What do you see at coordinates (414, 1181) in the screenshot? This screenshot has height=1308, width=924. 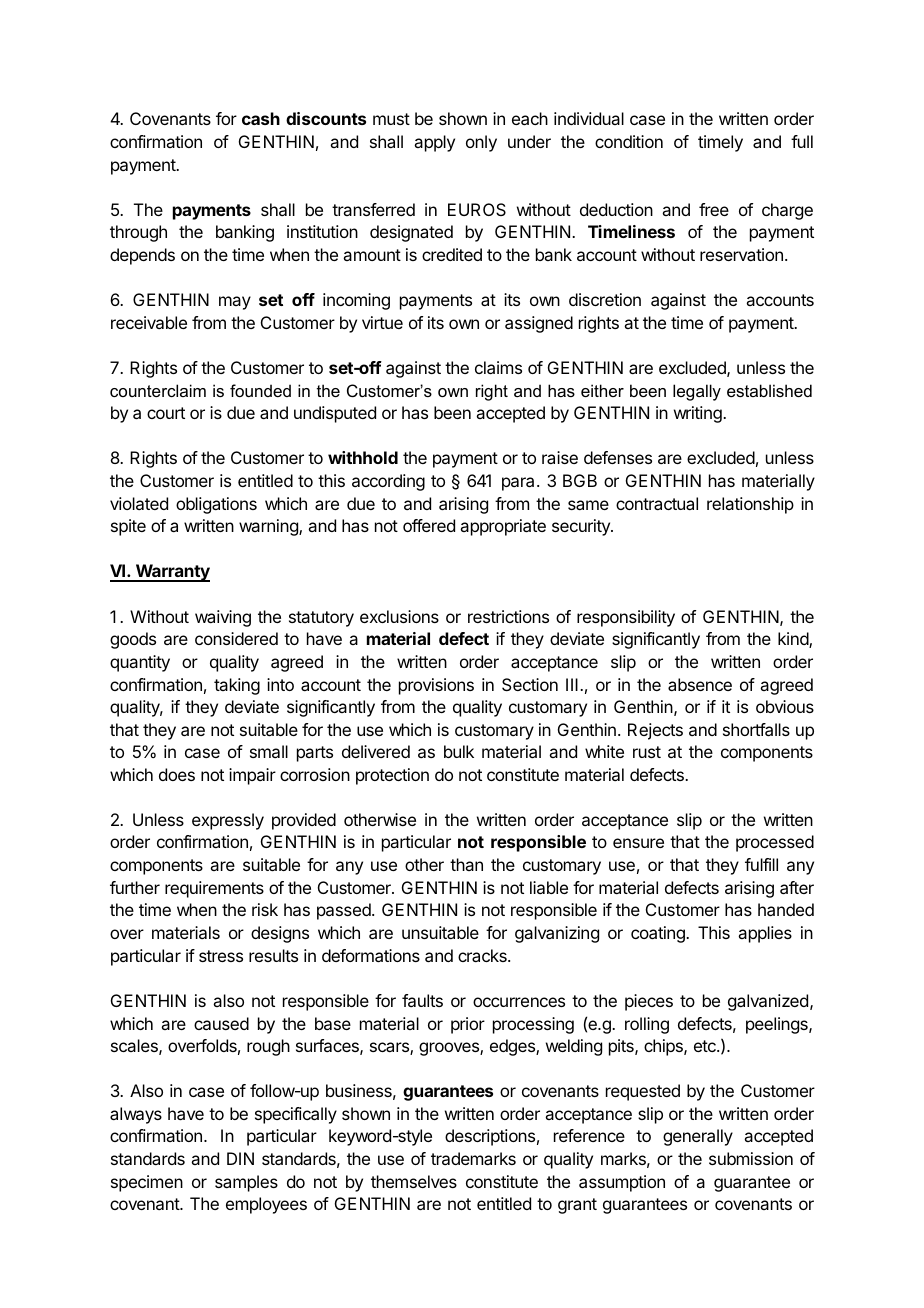 I see `themselves` at bounding box center [414, 1181].
